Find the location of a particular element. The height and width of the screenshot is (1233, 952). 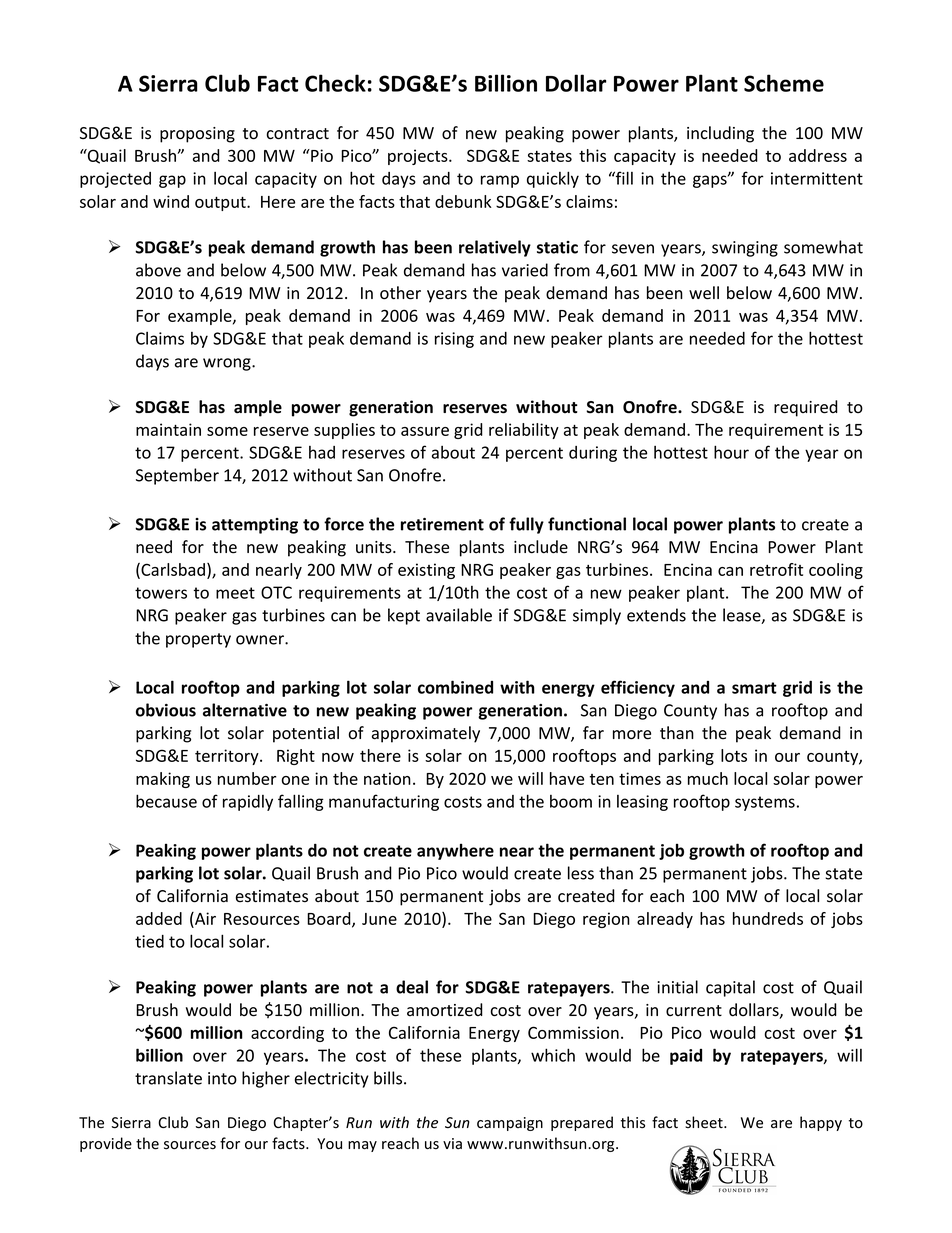

proposing is located at coordinates (197, 135).
